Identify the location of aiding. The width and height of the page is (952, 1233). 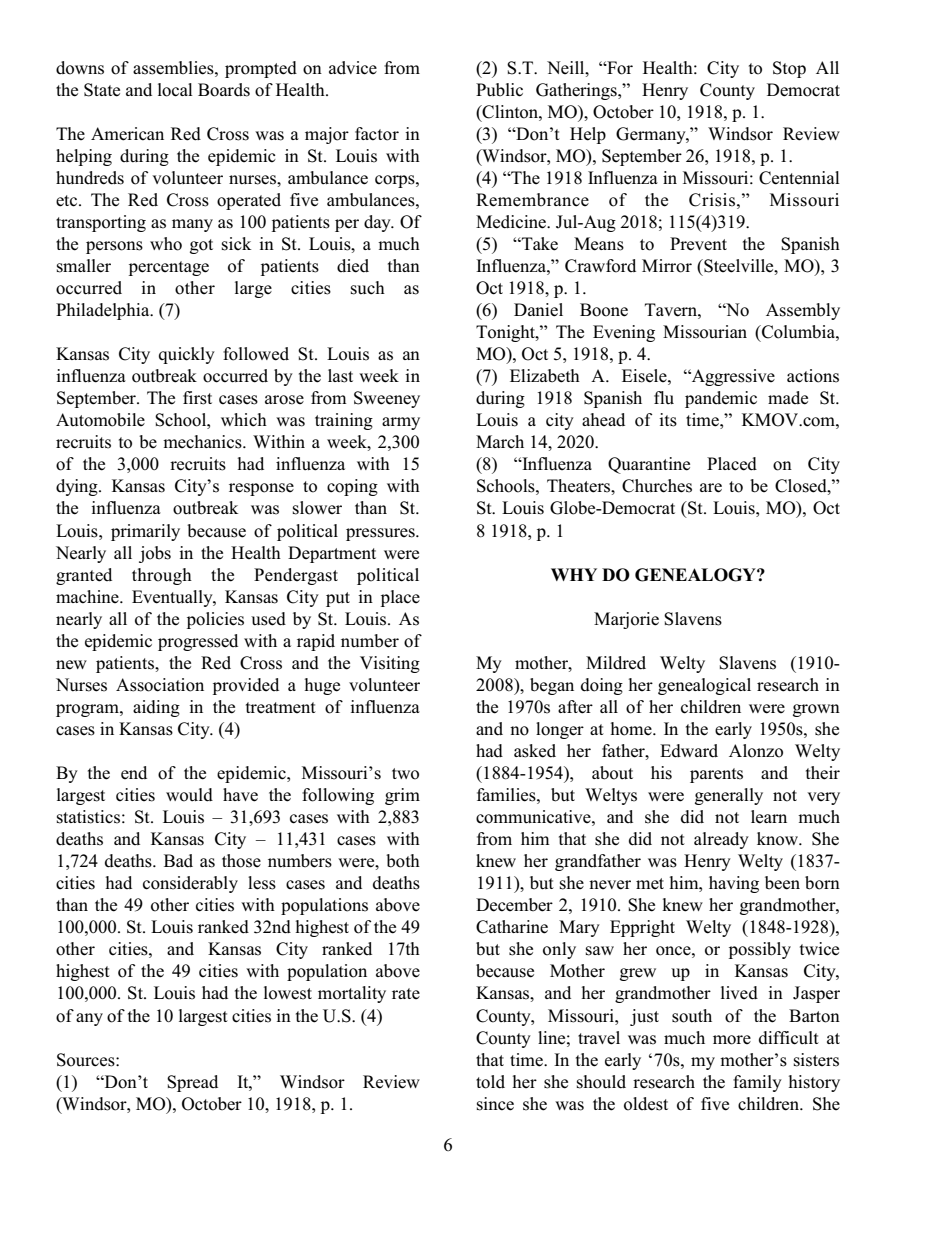
(156, 708).
